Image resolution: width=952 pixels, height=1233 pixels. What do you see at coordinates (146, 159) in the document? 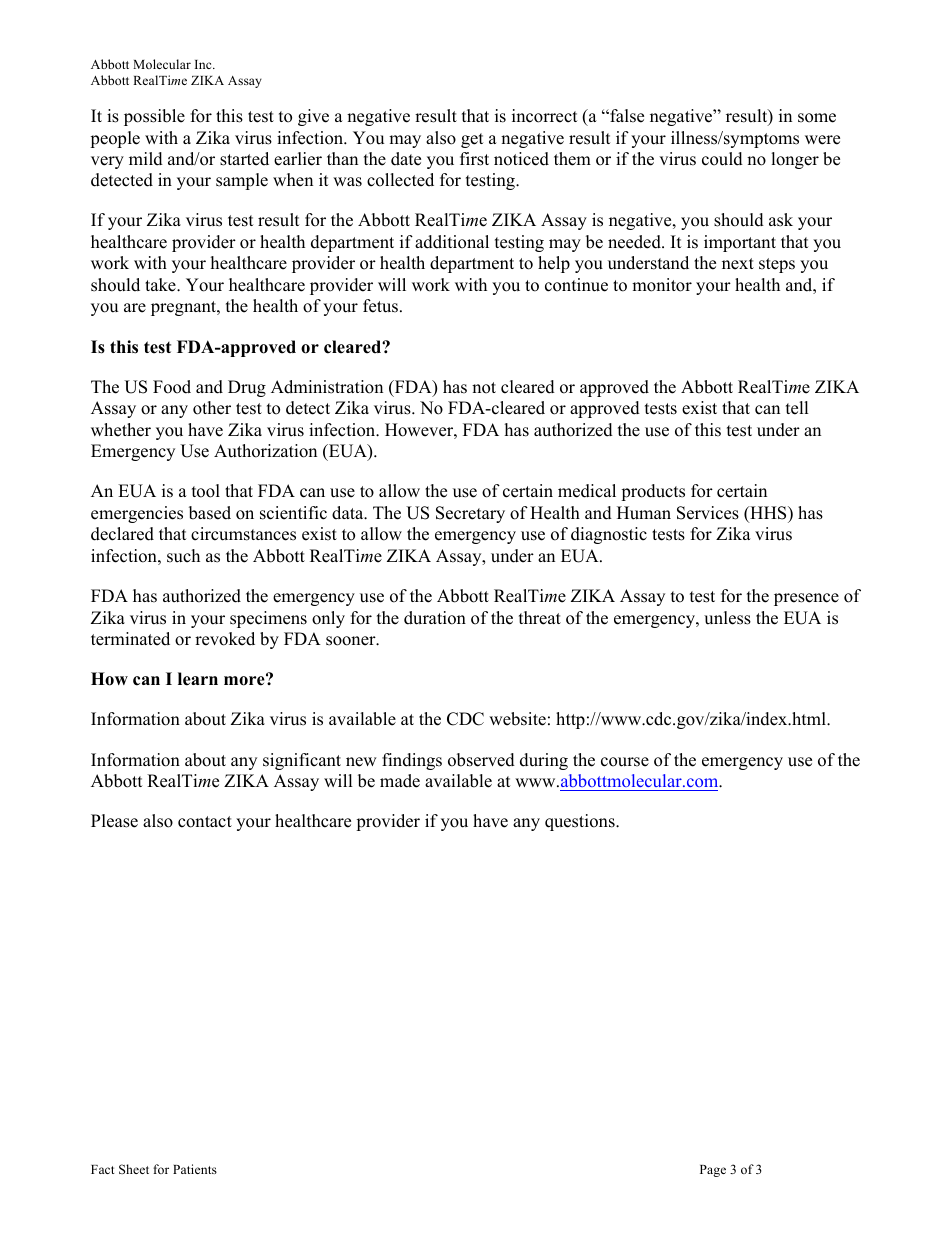
I see `mild` at bounding box center [146, 159].
